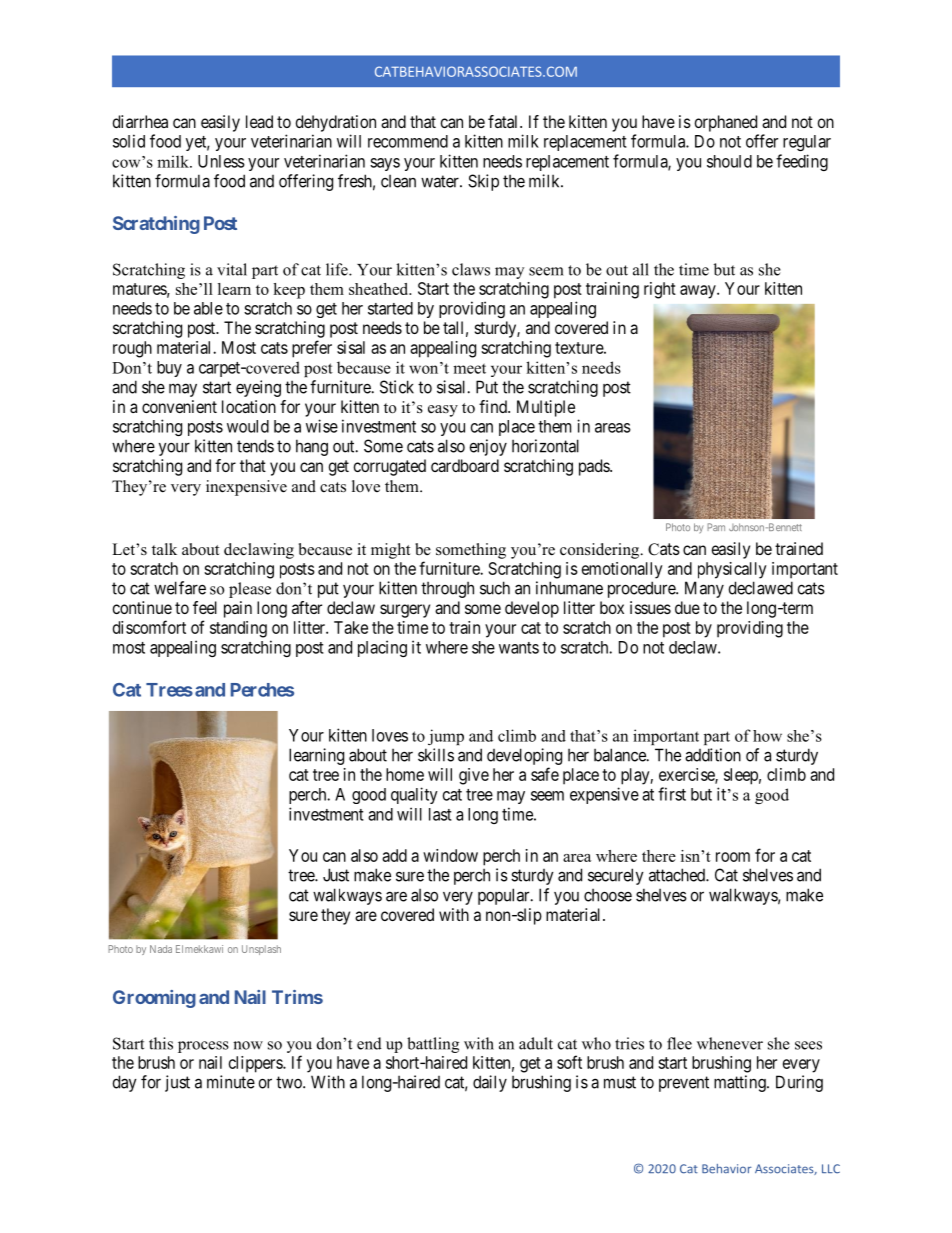  What do you see at coordinates (238, 629) in the screenshot?
I see `standing` at bounding box center [238, 629].
